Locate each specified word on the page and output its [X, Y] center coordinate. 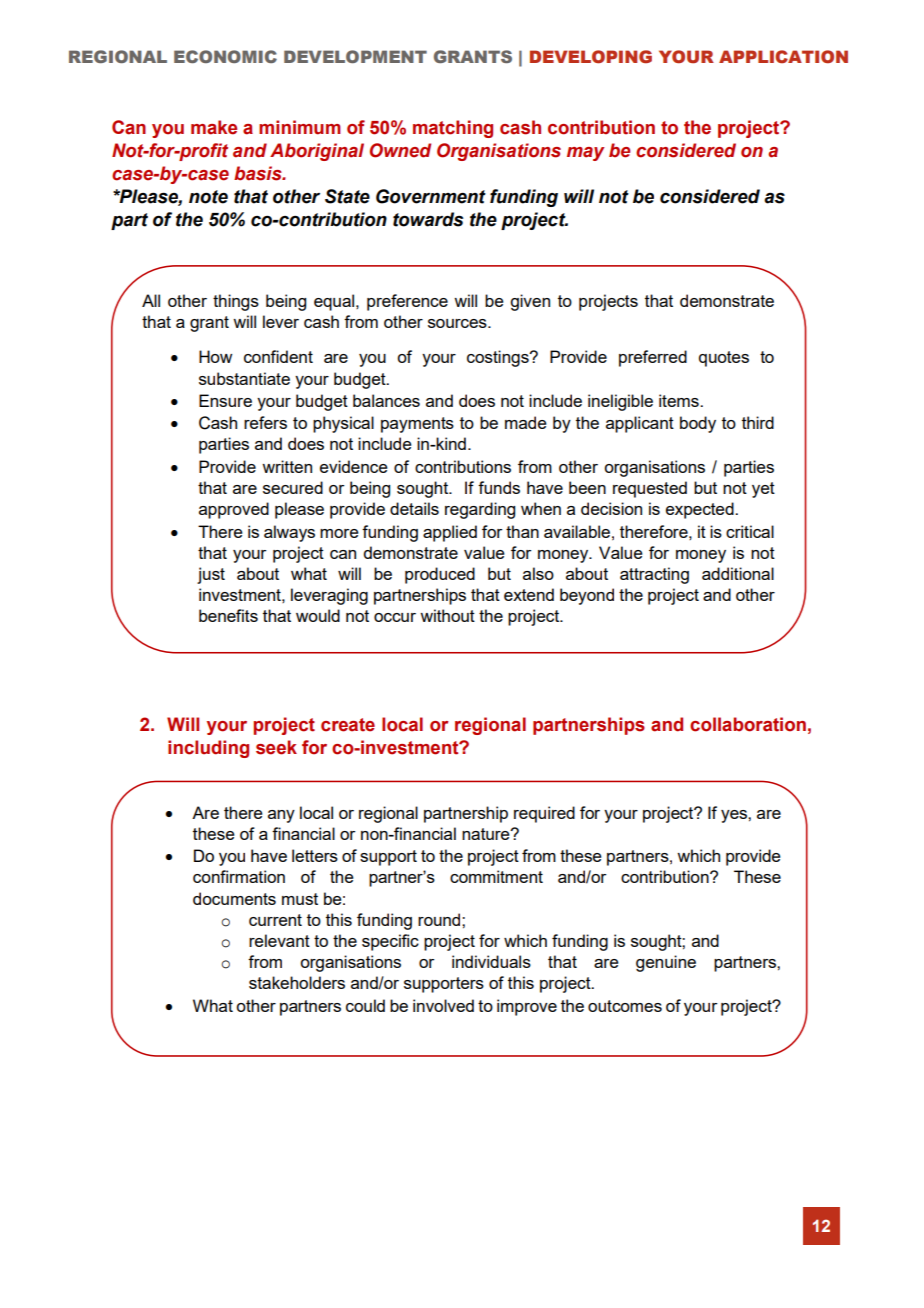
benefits [228, 615]
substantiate [244, 378]
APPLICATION [783, 56]
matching [453, 129]
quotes [724, 359]
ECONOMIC [225, 56]
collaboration [748, 724]
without [447, 615]
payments [417, 425]
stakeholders [297, 982]
